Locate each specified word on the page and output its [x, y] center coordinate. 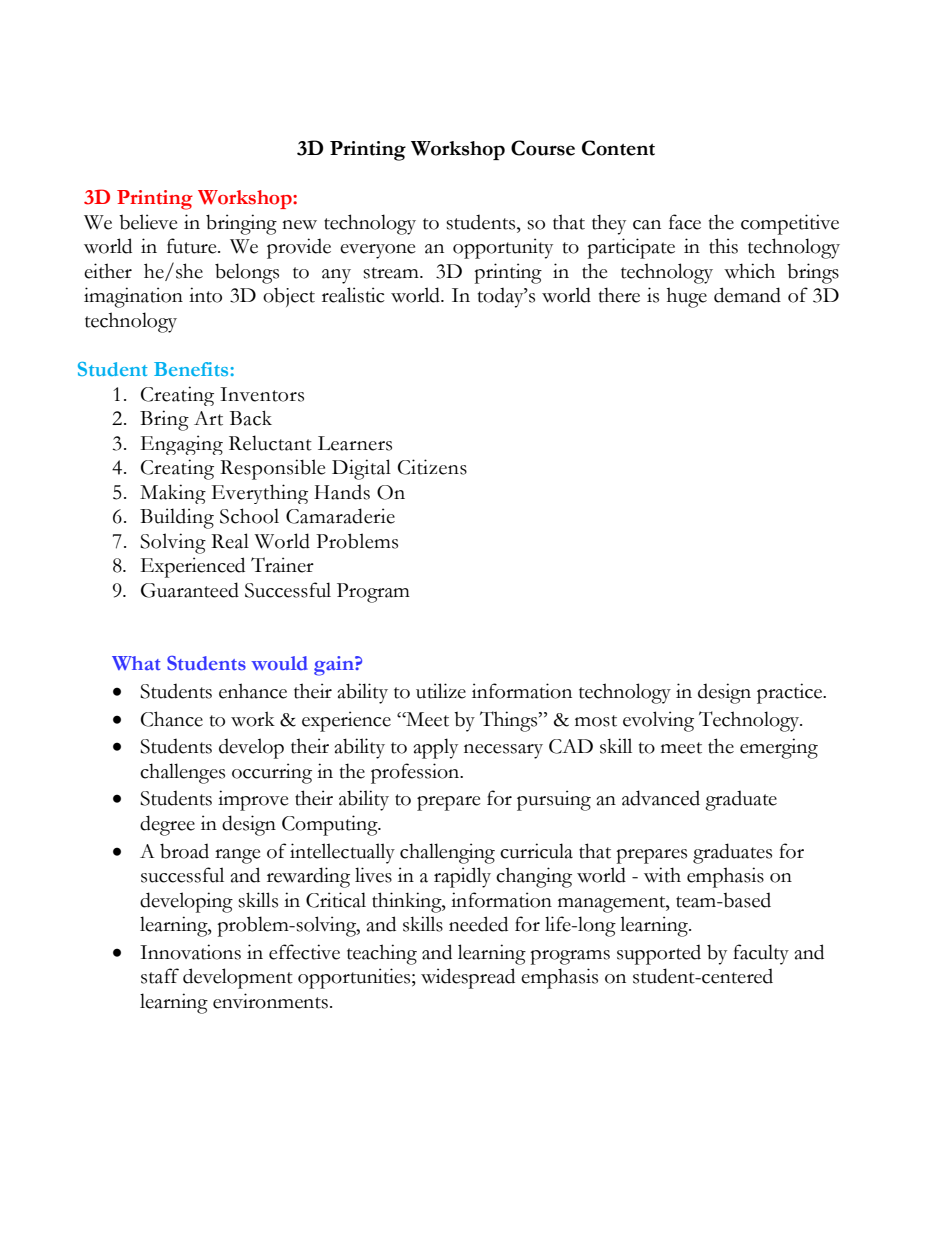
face [685, 222]
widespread [468, 978]
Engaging [182, 445]
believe [148, 222]
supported [659, 955]
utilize [441, 691]
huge [687, 297]
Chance [172, 719]
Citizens [432, 467]
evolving [658, 721]
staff [160, 976]
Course [543, 148]
